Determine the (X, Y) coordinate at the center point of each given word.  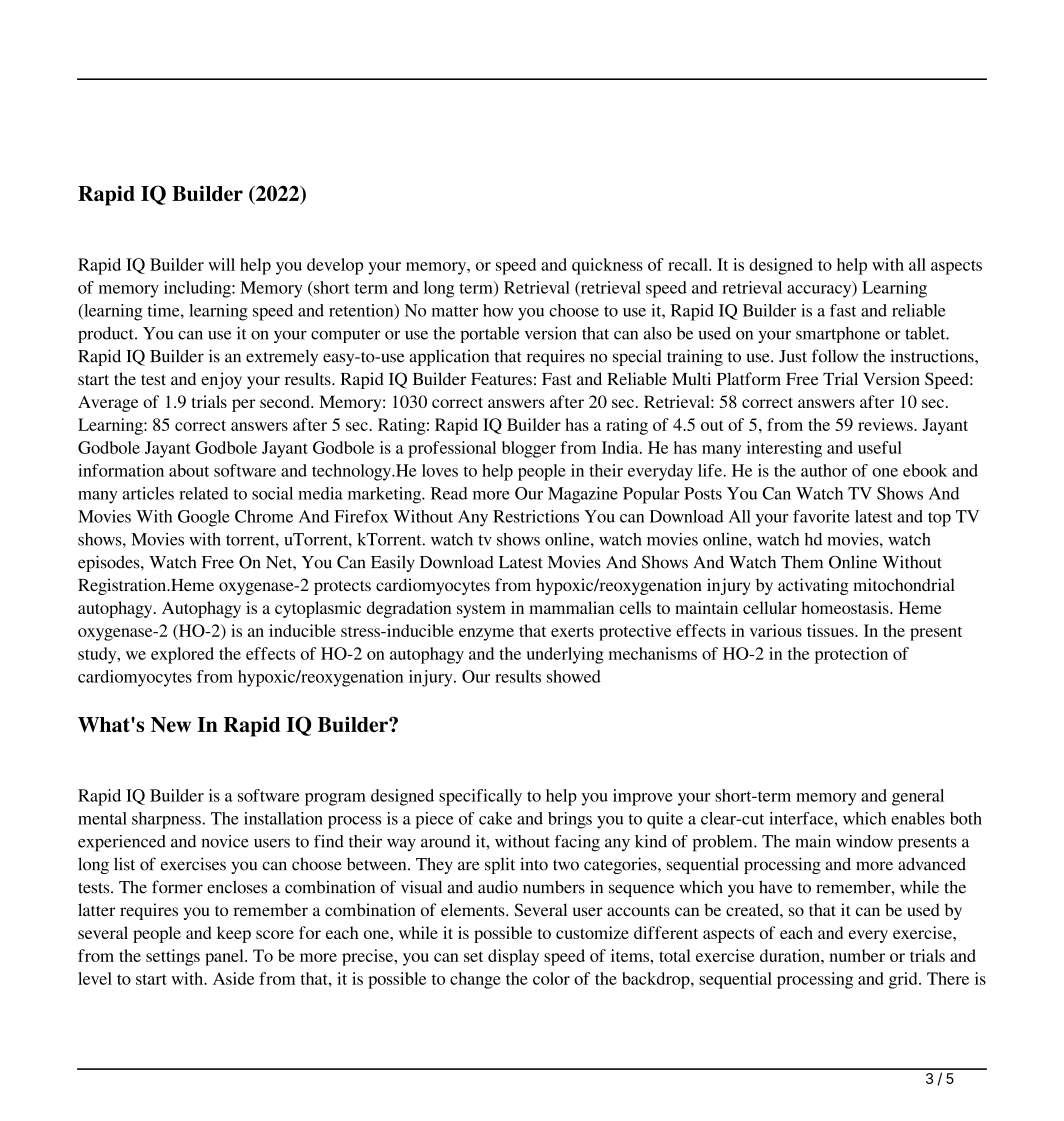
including (198, 289)
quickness (607, 266)
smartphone (838, 335)
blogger (529, 449)
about (189, 470)
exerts (572, 631)
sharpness (166, 820)
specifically (480, 797)
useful (880, 447)
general (918, 797)
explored (182, 655)
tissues (831, 630)
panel (225, 957)
